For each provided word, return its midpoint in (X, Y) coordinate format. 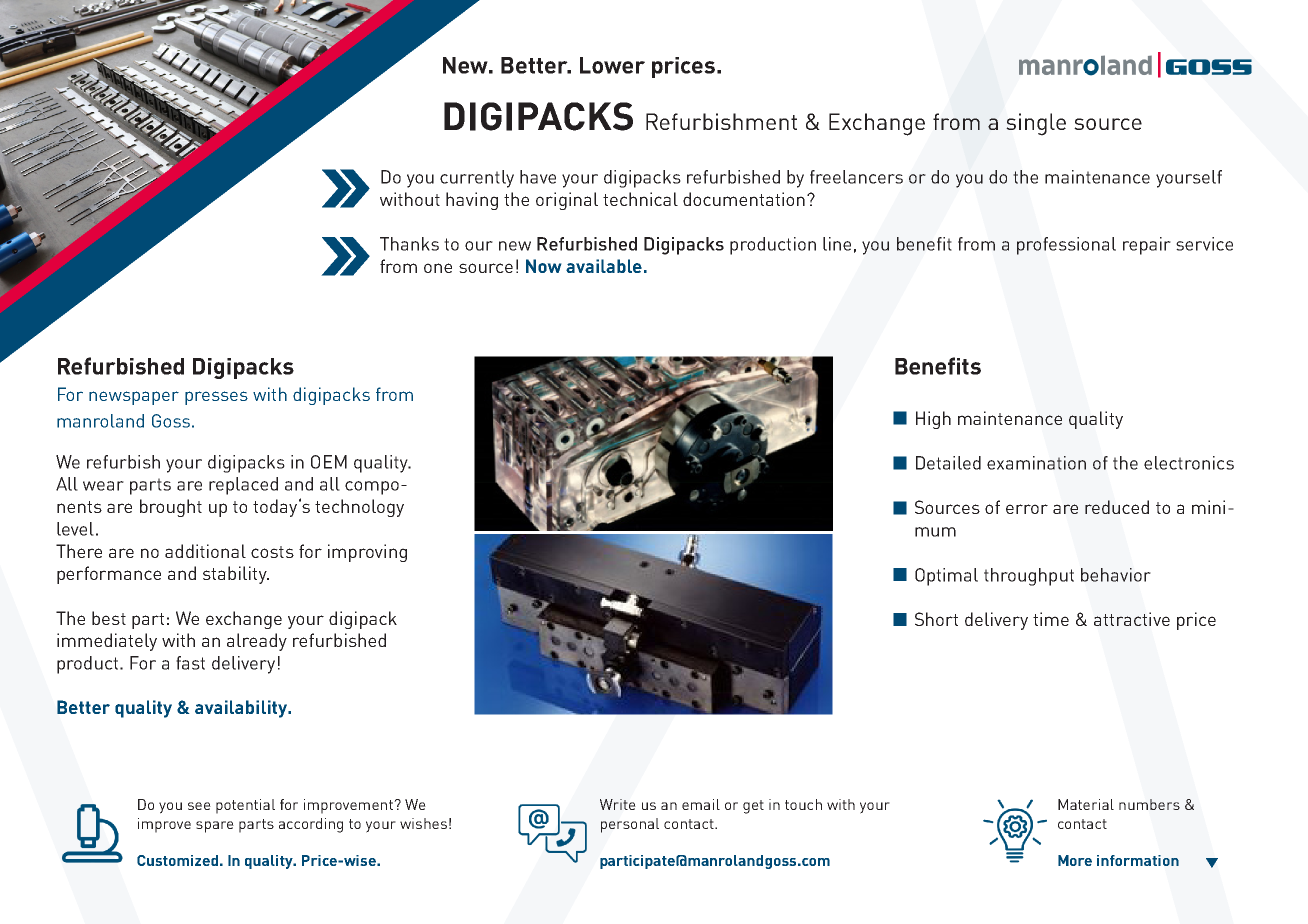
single (1036, 124)
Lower (612, 65)
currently (477, 179)
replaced (243, 486)
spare (215, 827)
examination (1036, 463)
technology (359, 508)
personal (630, 825)
